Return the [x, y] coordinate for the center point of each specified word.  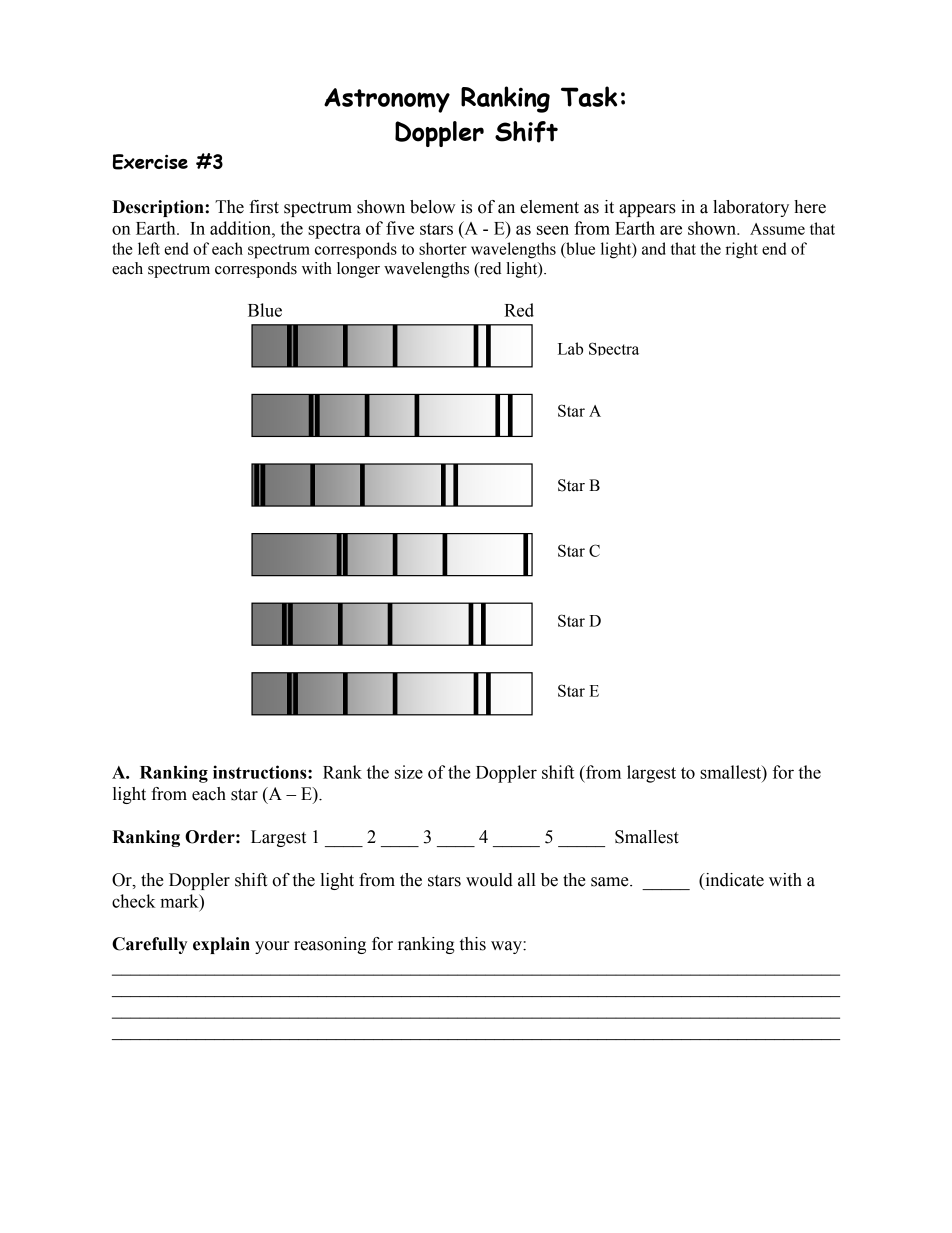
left [149, 248]
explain [221, 945]
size [409, 772]
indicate [733, 881]
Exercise [150, 162]
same [611, 882]
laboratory [751, 208]
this [473, 944]
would [489, 880]
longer [358, 270]
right [742, 250]
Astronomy [387, 100]
